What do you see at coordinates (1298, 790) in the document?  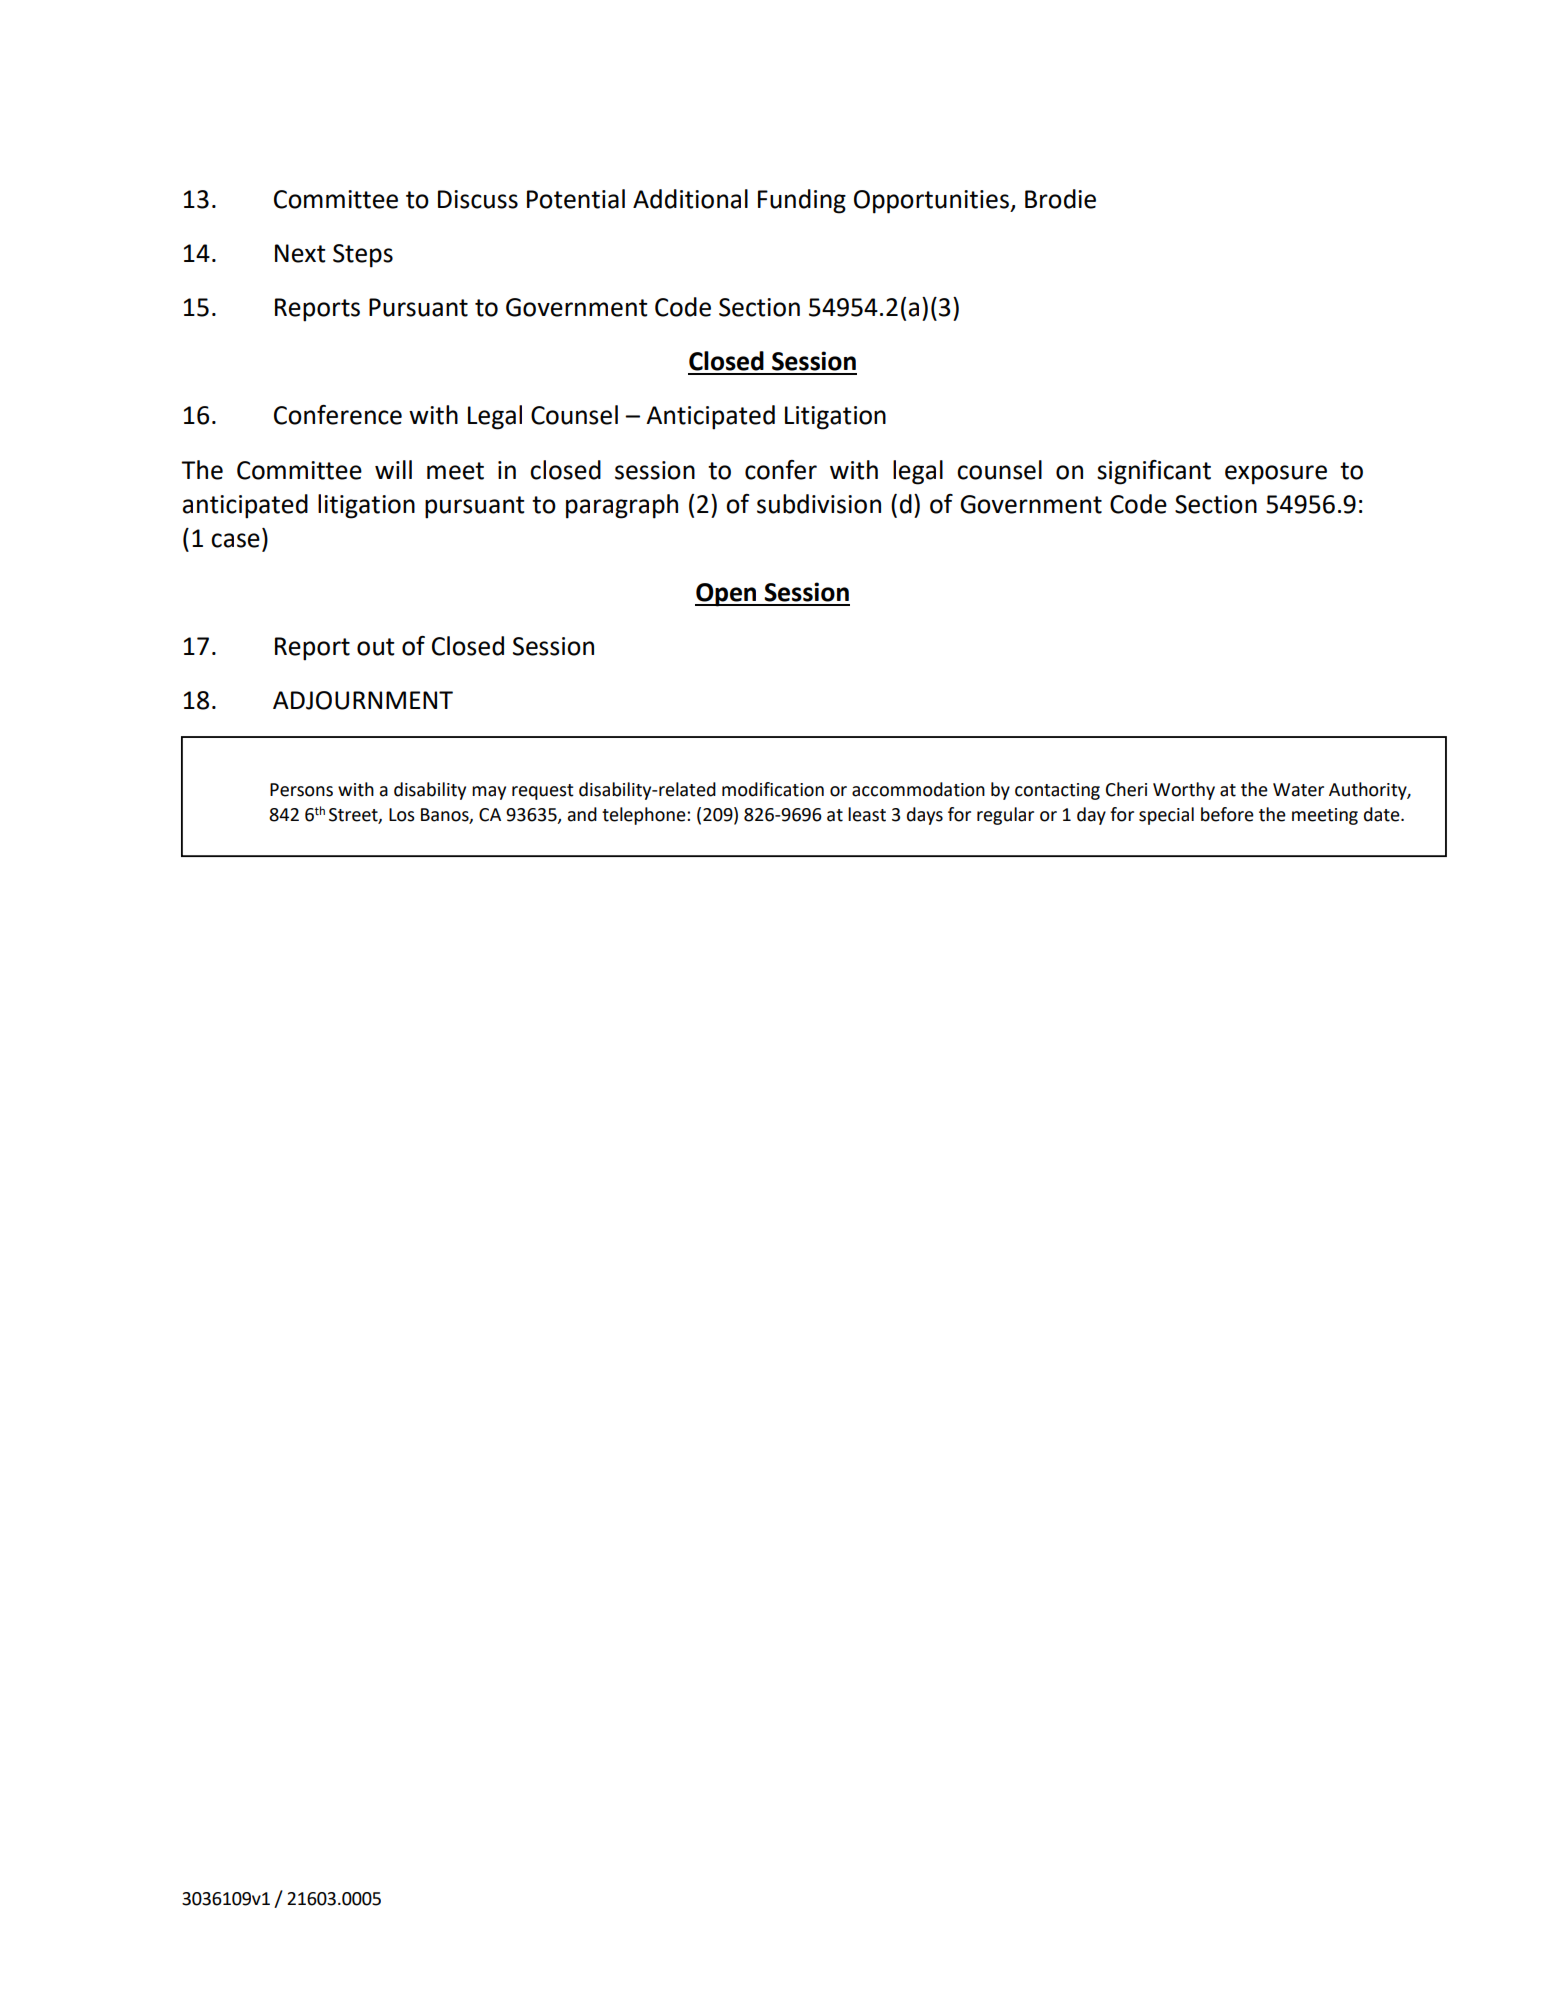 I see `Water` at bounding box center [1298, 790].
